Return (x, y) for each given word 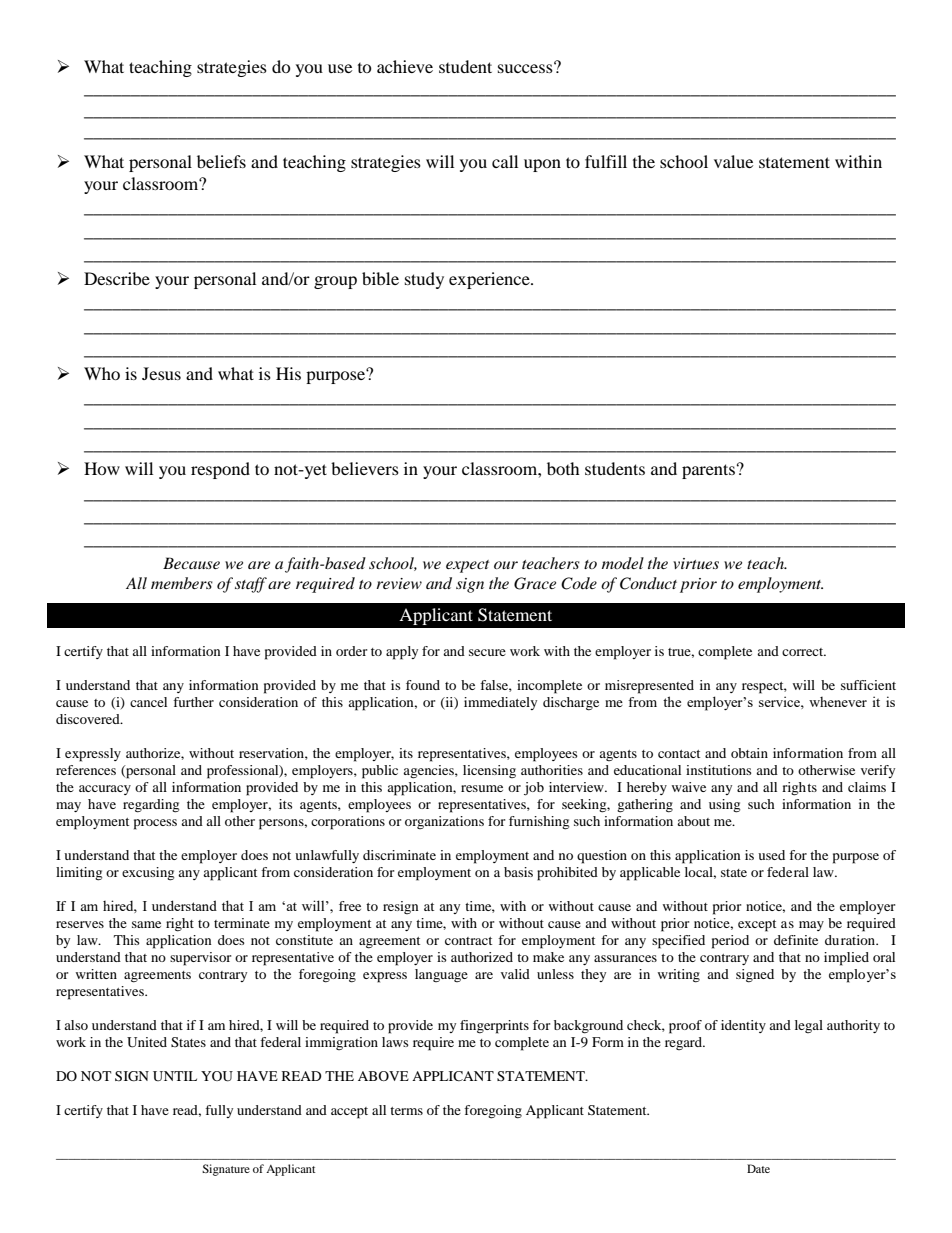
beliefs (221, 161)
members (182, 583)
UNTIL (175, 1076)
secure (487, 652)
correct (804, 652)
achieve (405, 66)
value (733, 161)
